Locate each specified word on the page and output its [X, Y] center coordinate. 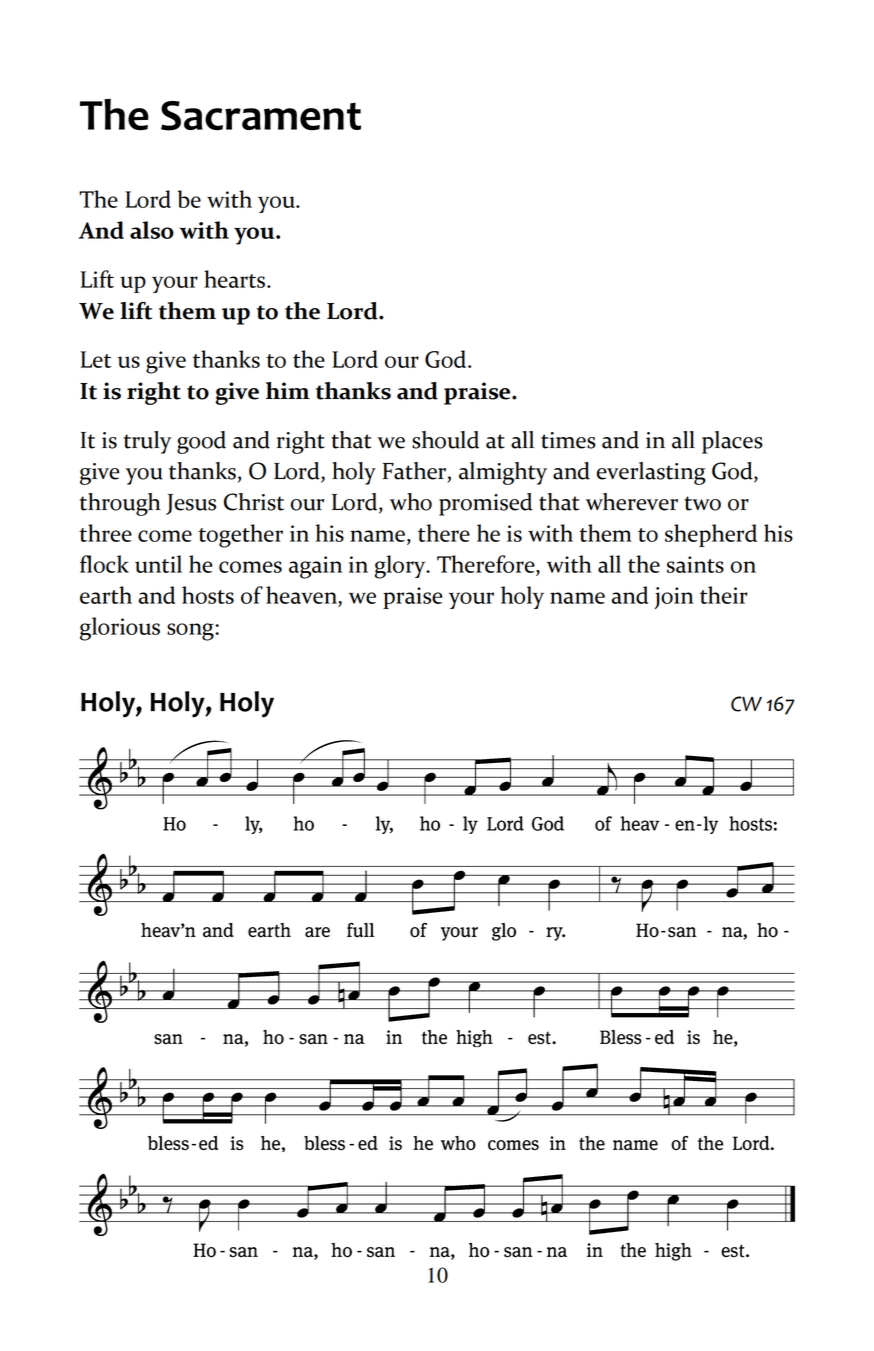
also [152, 230]
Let [95, 359]
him [288, 390]
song [191, 632]
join [674, 598]
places [732, 442]
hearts [234, 279]
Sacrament [261, 116]
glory [401, 567]
